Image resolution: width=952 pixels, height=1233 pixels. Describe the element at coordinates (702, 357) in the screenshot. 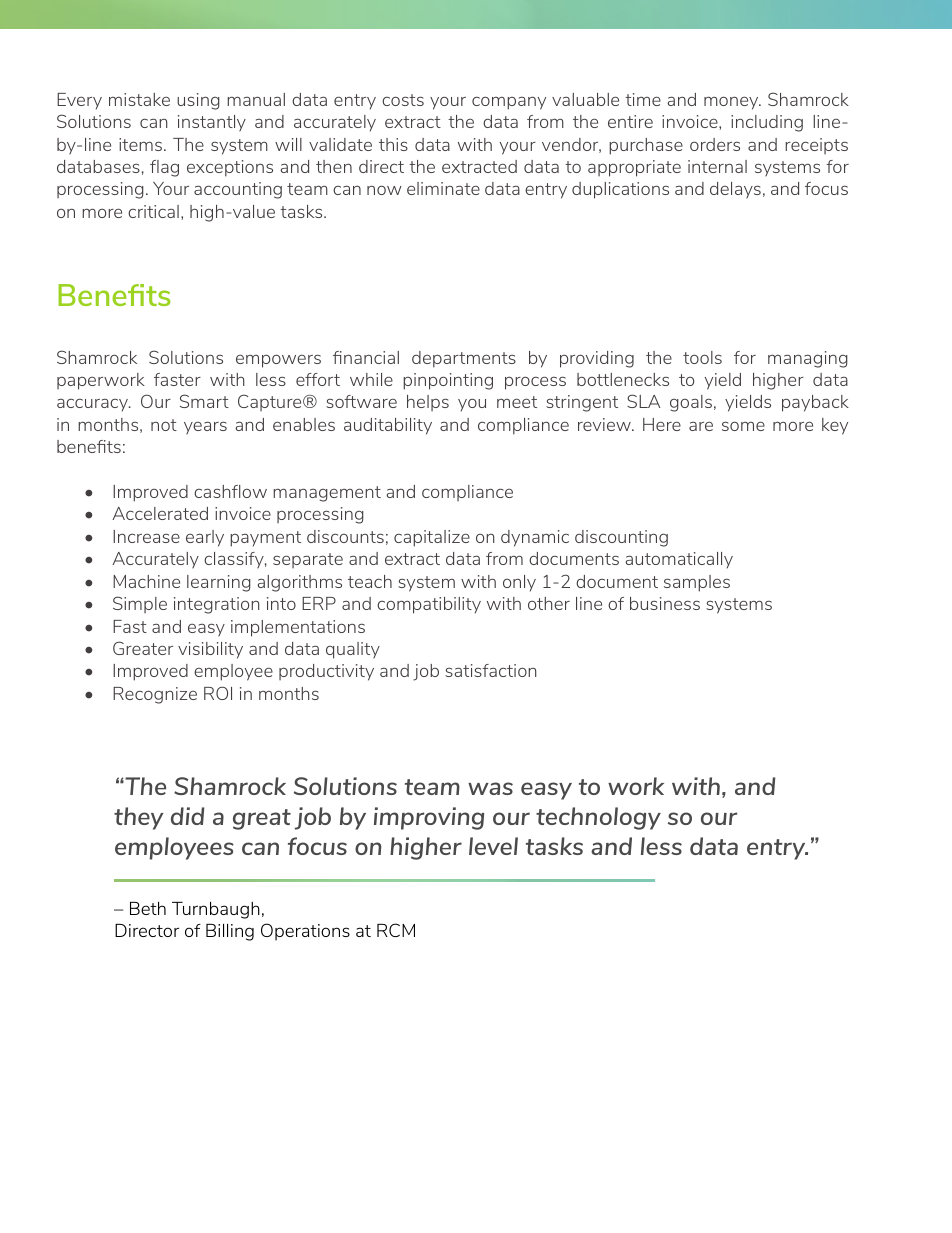

I see `tools` at that location.
